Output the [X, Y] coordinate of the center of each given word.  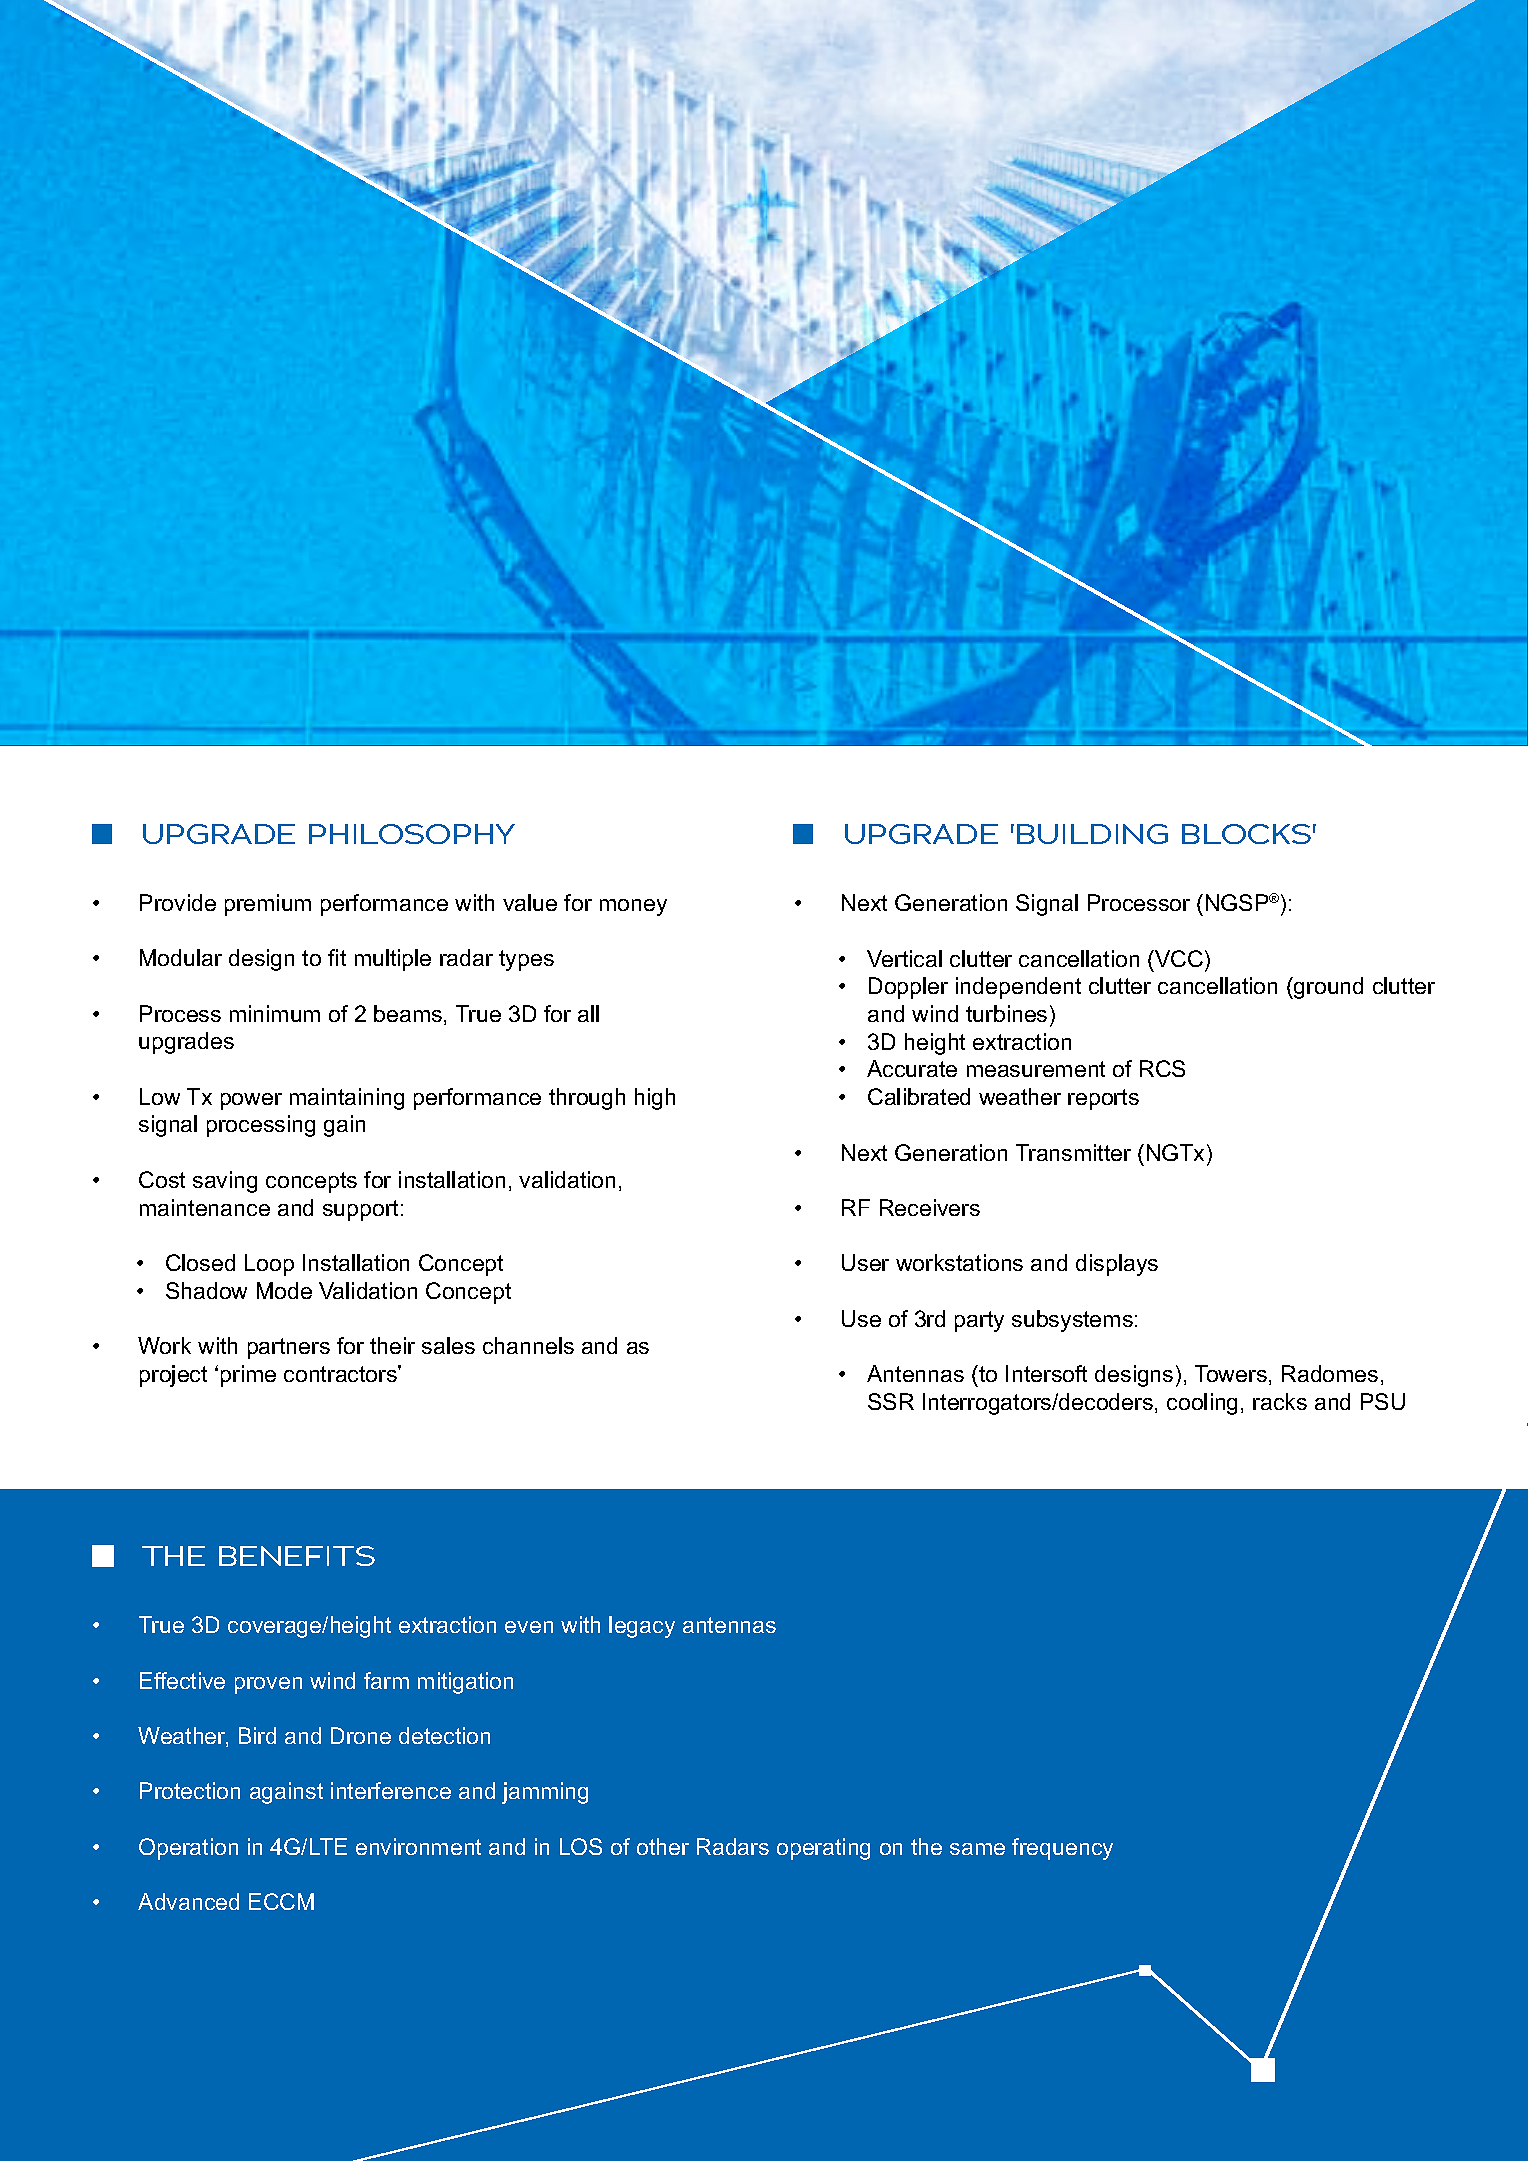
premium [268, 905]
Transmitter [1073, 1152]
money [633, 907]
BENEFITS [297, 1556]
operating [823, 1849]
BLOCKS [1246, 834]
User [865, 1262]
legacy [642, 1627]
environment [418, 1846]
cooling [1202, 1404]
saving [225, 1182]
